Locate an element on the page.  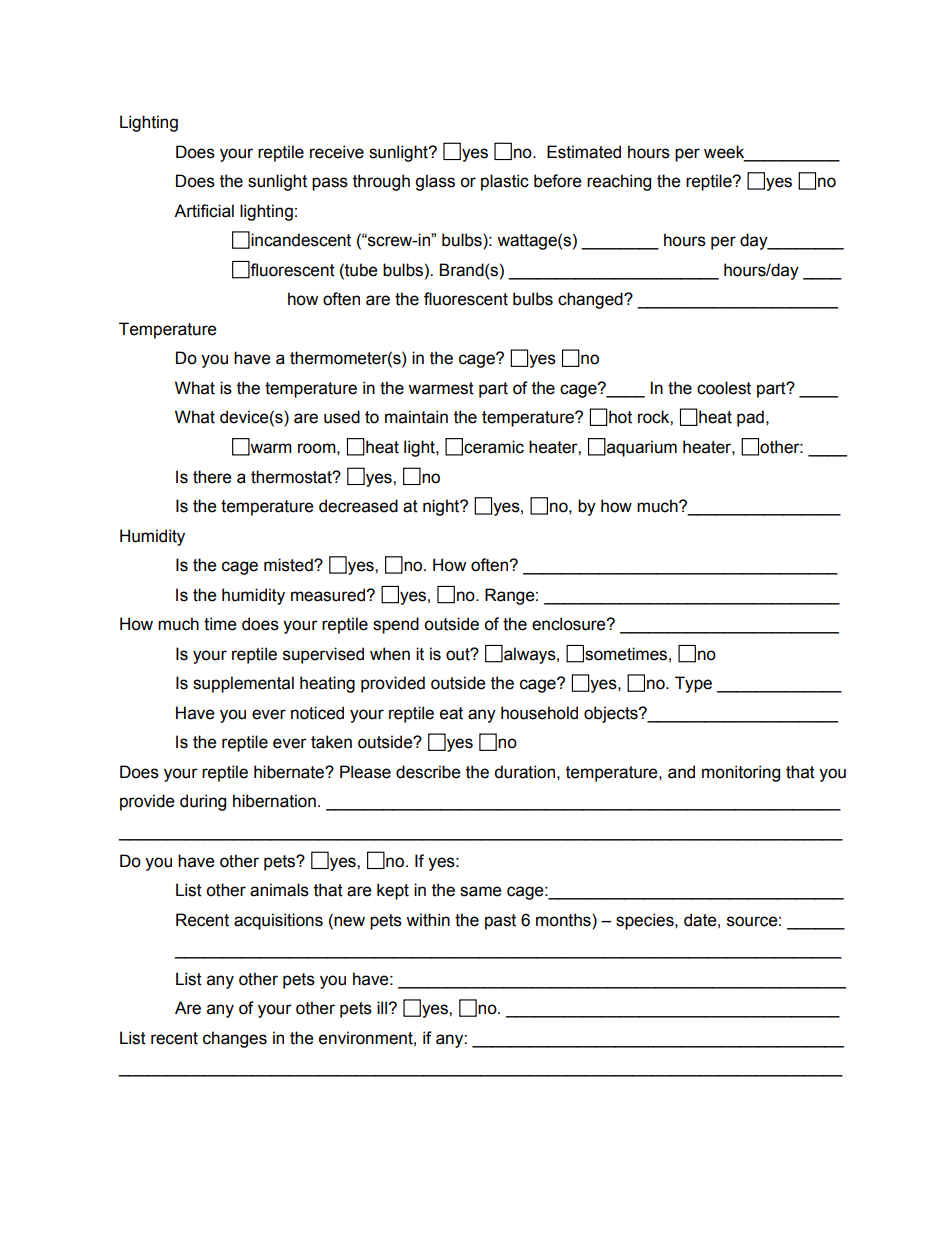
reaching is located at coordinates (619, 182).
